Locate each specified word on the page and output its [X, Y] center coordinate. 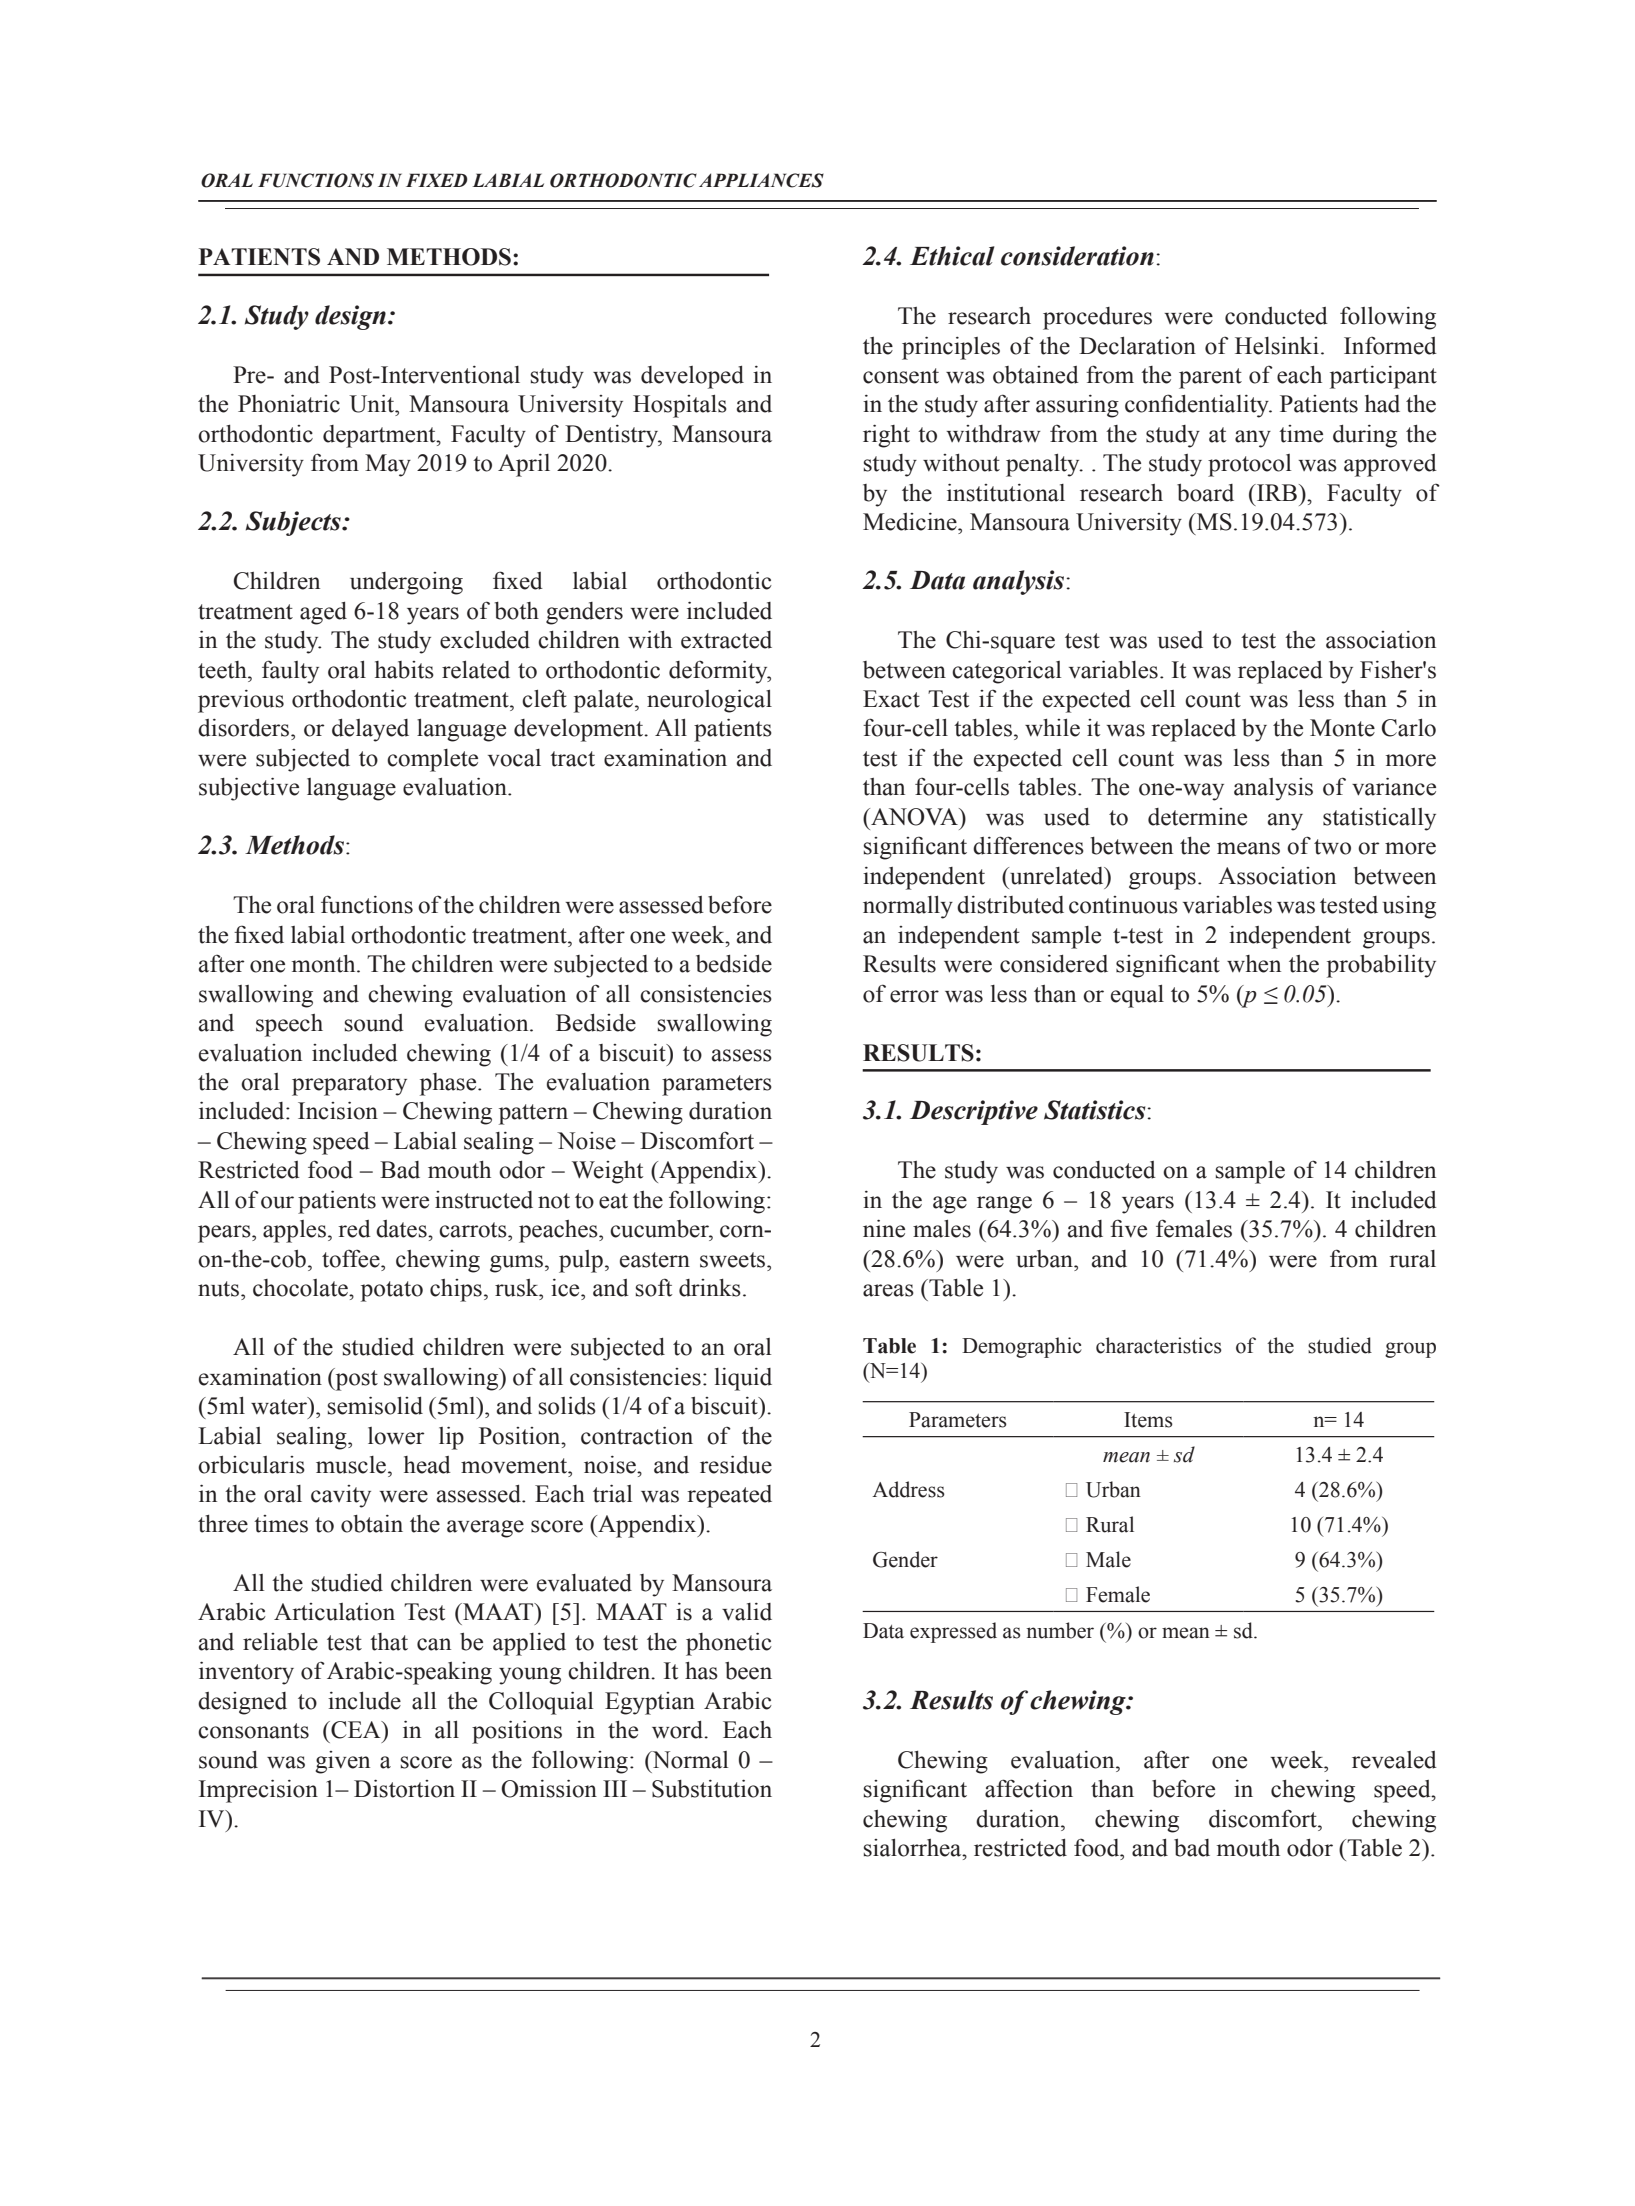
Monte [1342, 728]
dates [402, 1229]
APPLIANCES [761, 180]
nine [884, 1228]
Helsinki [1277, 346]
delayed [370, 730]
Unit [373, 403]
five [1128, 1228]
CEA [356, 1730]
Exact [891, 699]
